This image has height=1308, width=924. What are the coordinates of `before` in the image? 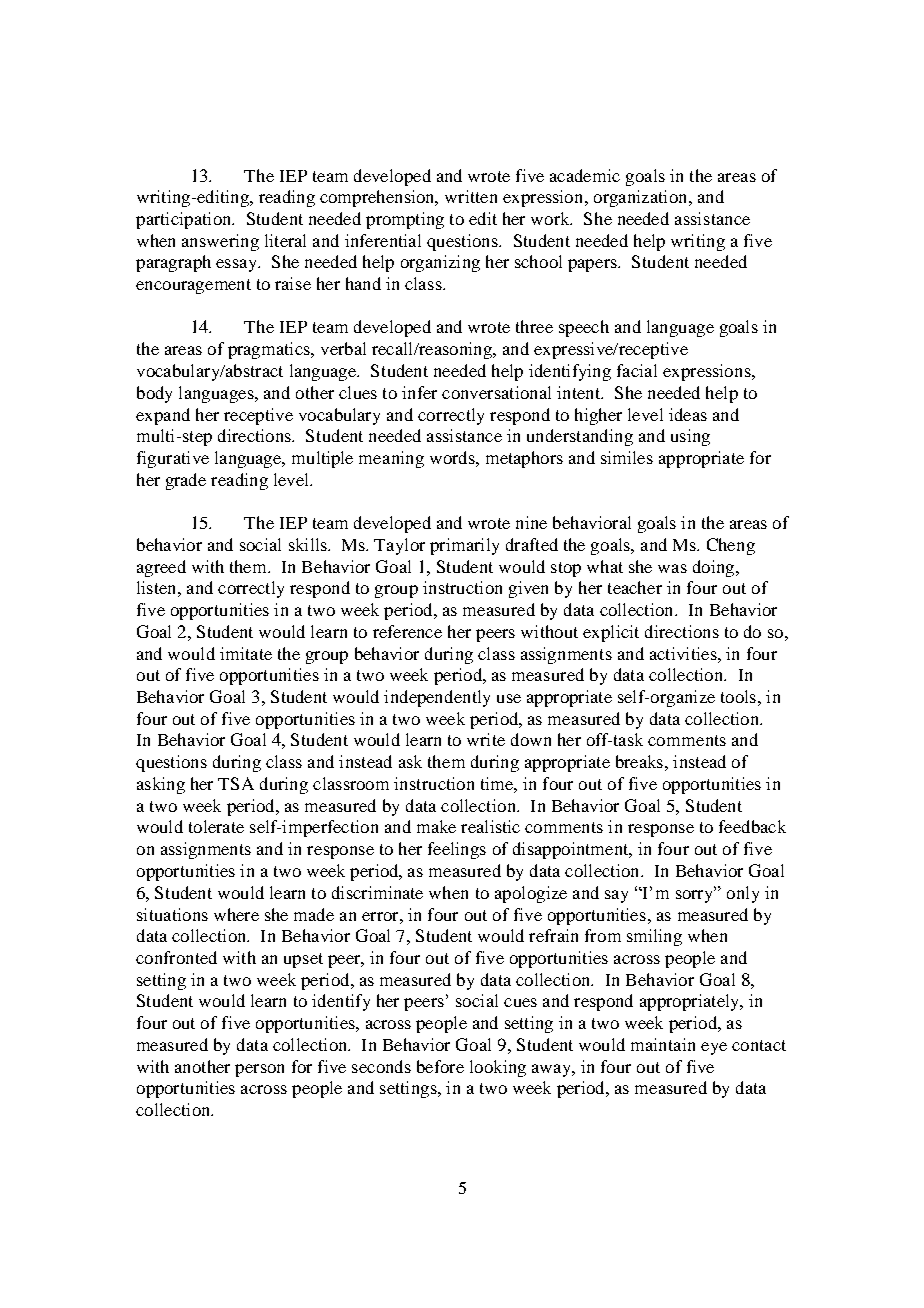 It's located at (440, 1066).
